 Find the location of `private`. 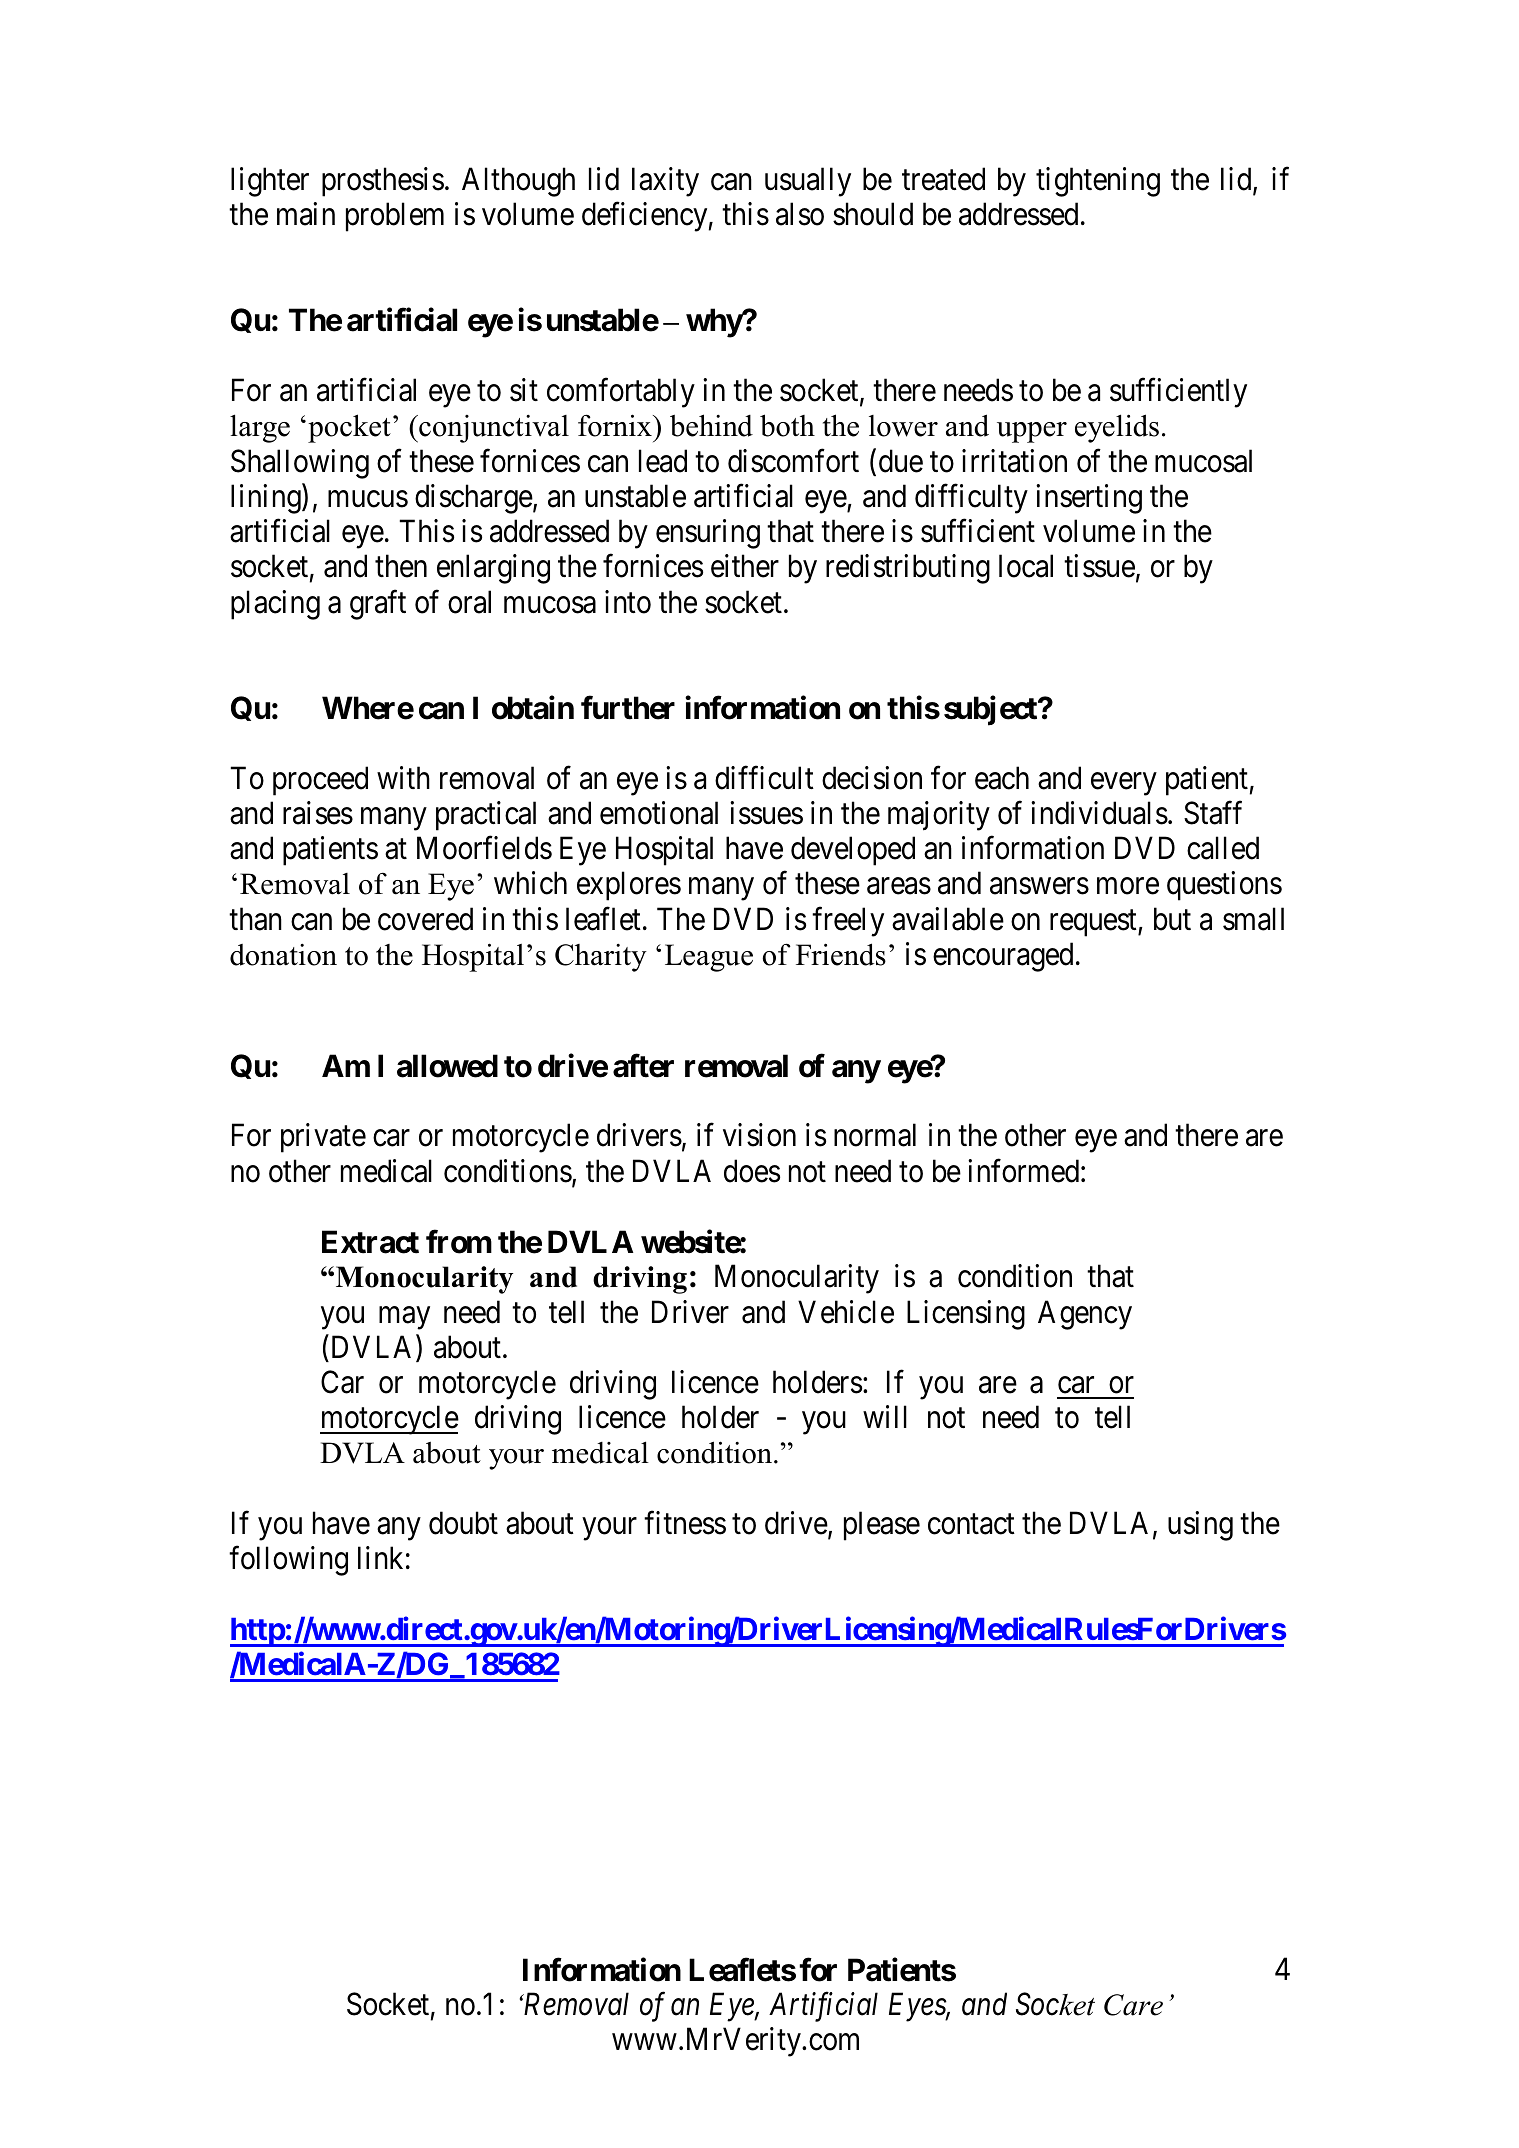

private is located at coordinates (323, 1138).
